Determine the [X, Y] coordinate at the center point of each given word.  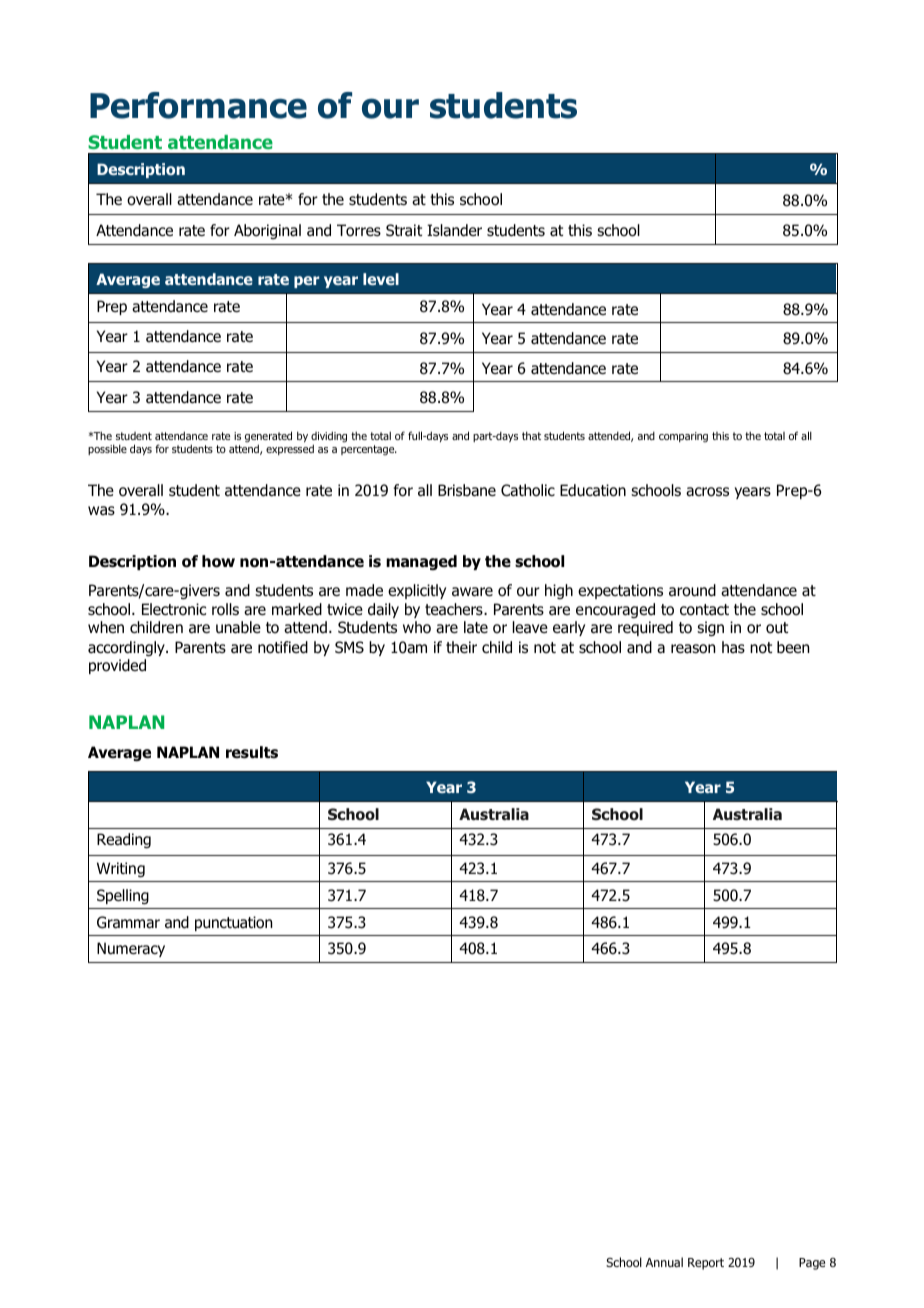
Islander [454, 230]
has [733, 647]
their [461, 647]
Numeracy [131, 949]
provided [117, 666]
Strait [404, 230]
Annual [664, 1262]
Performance [198, 105]
